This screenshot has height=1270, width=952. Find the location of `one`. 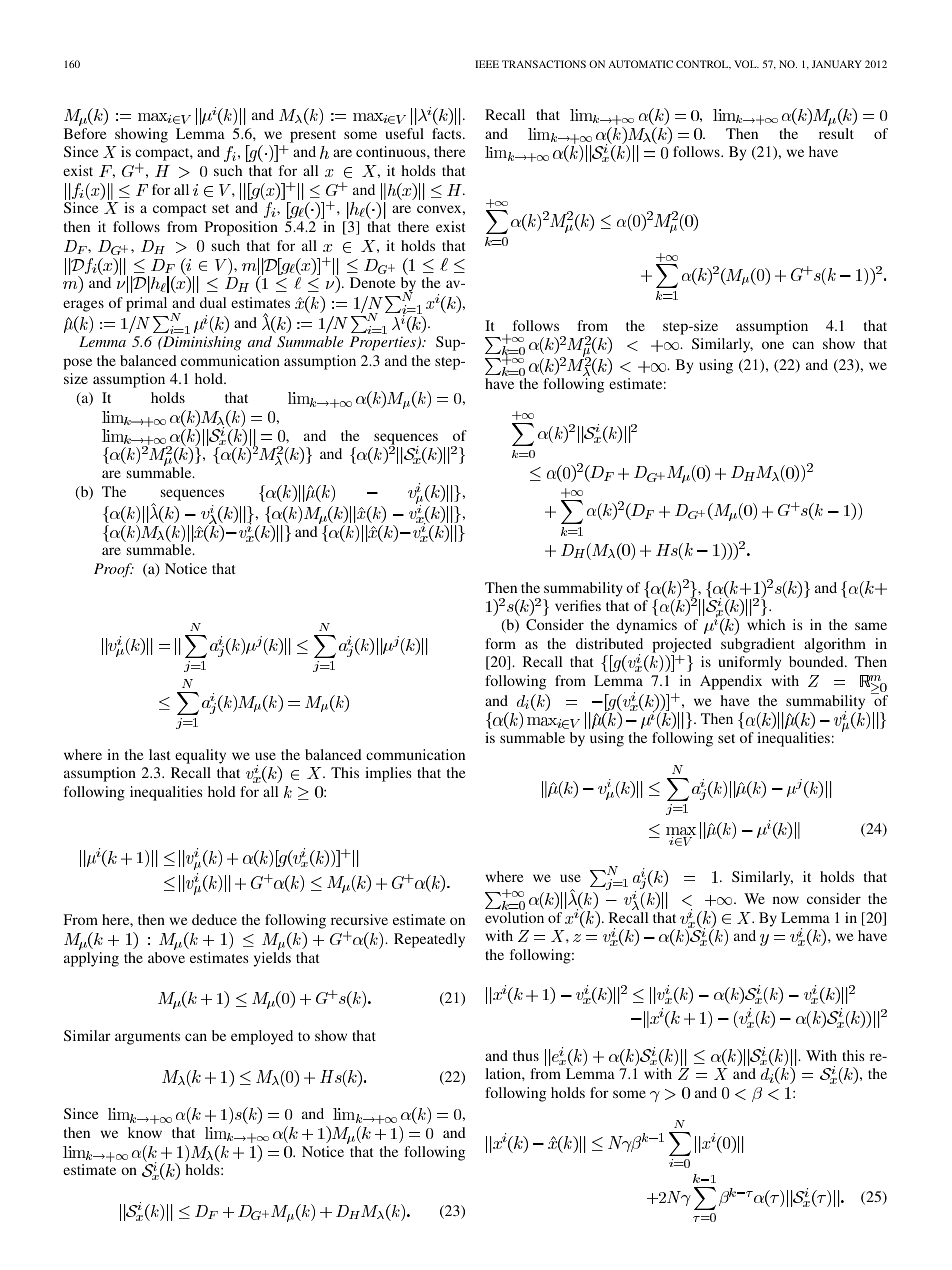

one is located at coordinates (773, 345).
